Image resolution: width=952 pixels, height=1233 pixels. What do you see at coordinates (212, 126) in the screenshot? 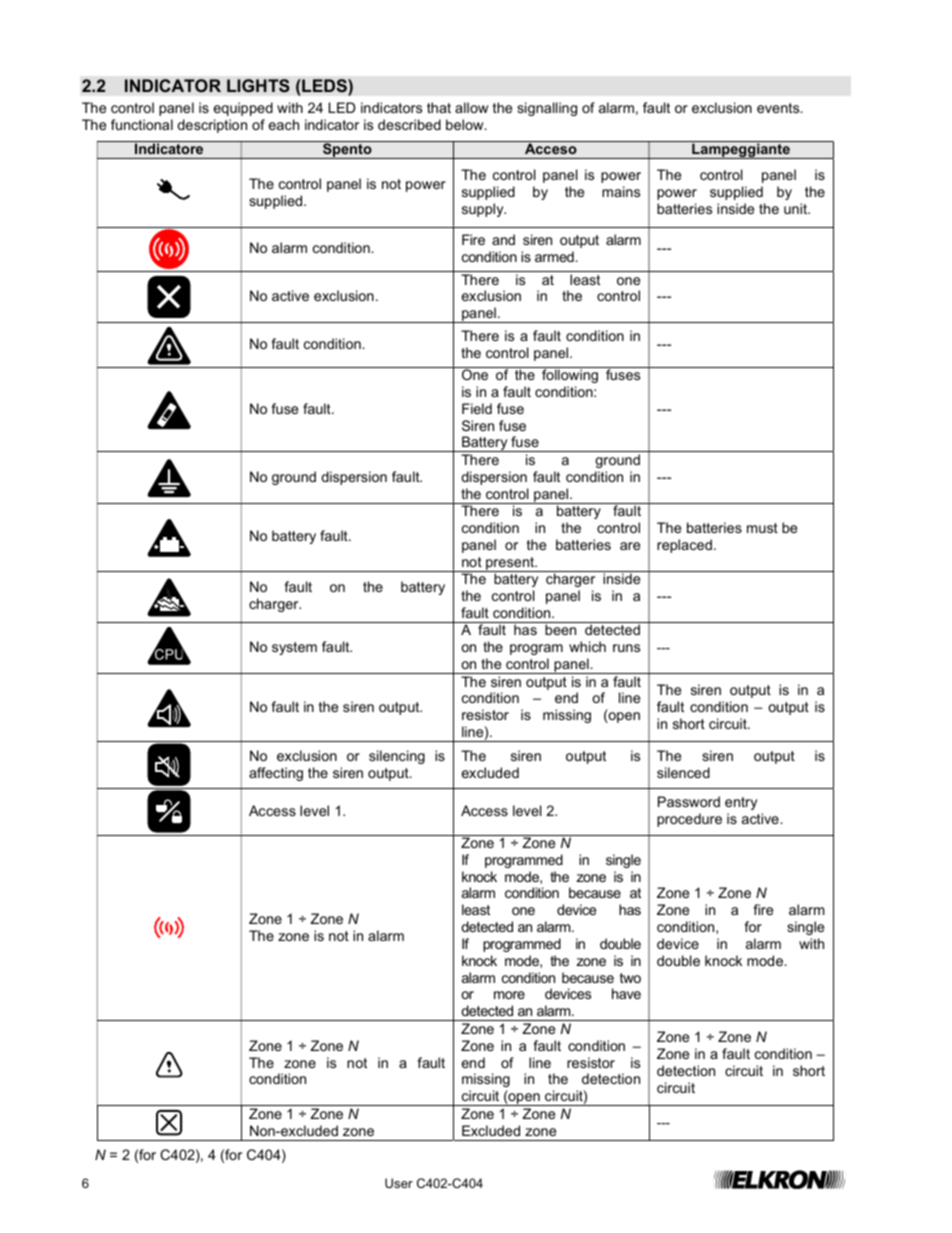
I see `description` at bounding box center [212, 126].
